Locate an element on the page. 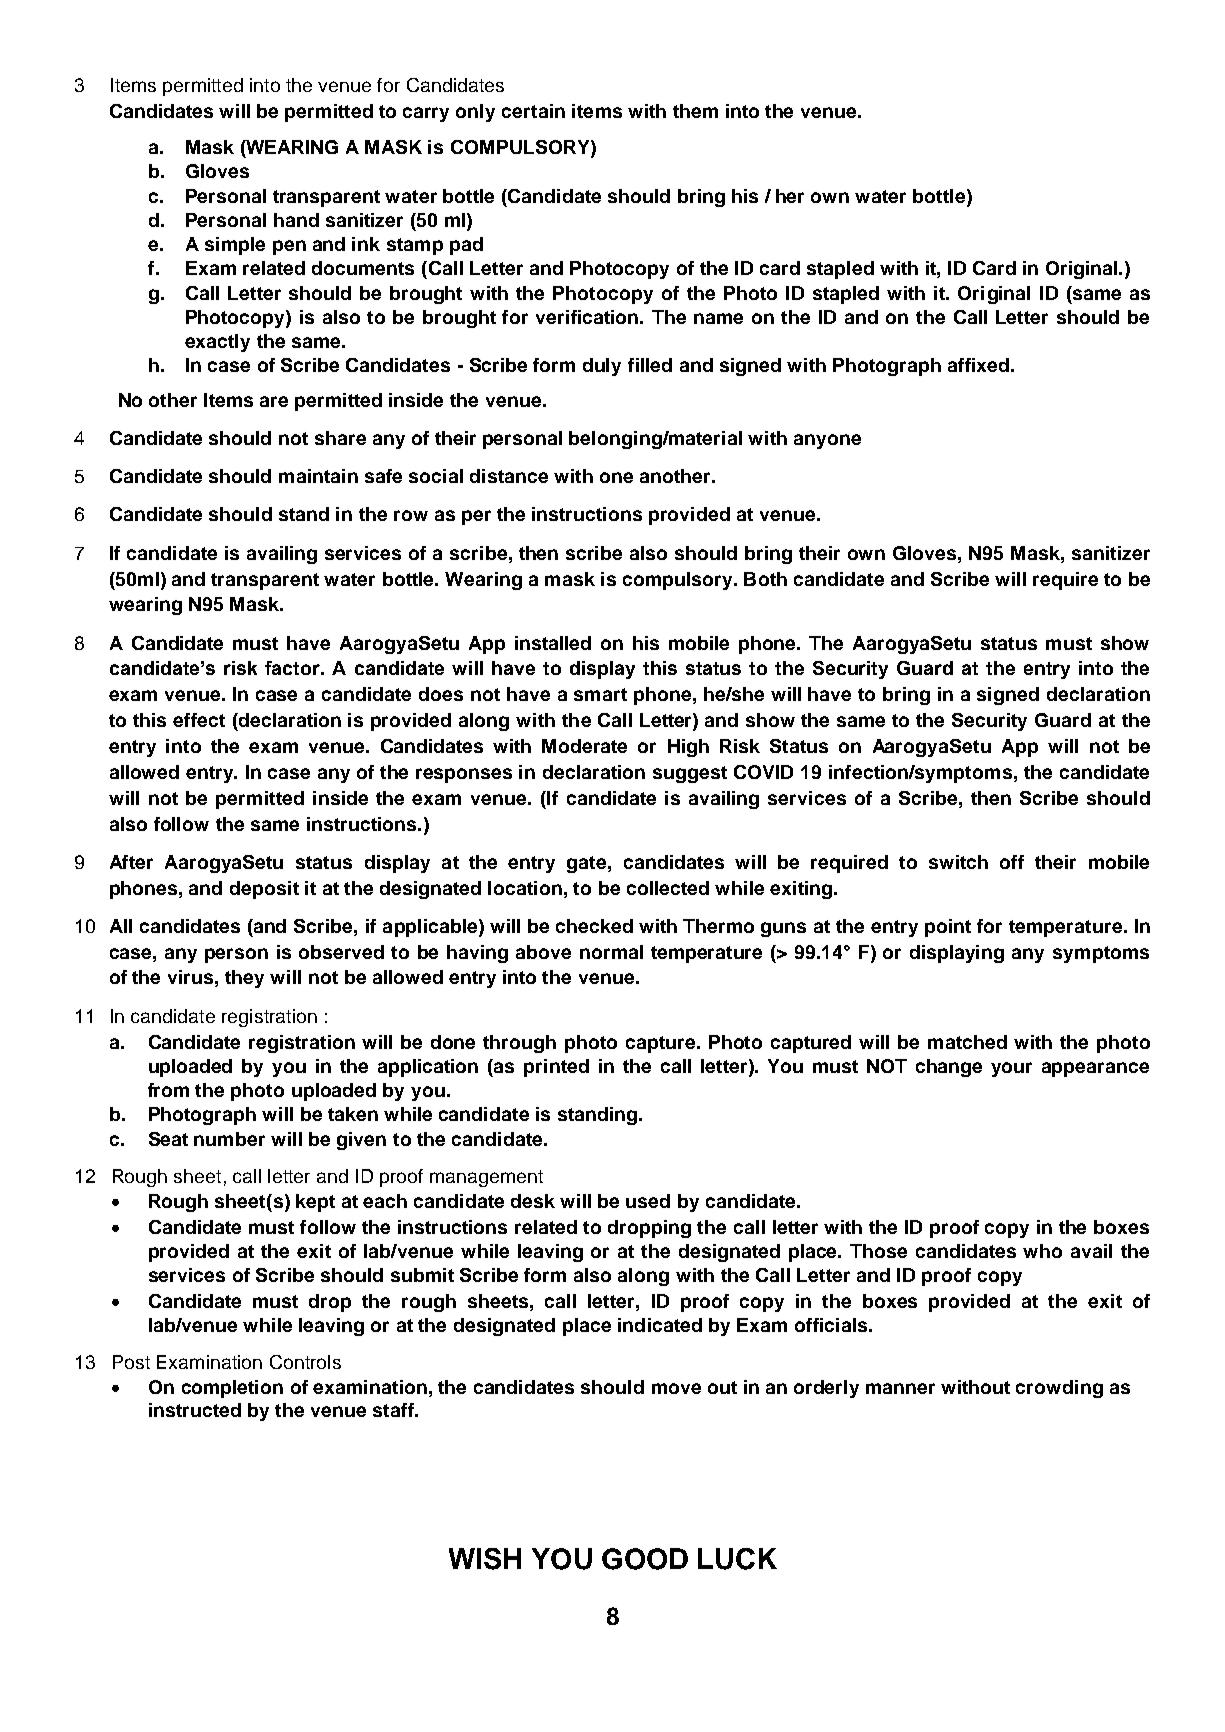 This document has width=1225, height=1732. Both is located at coordinates (765, 579).
